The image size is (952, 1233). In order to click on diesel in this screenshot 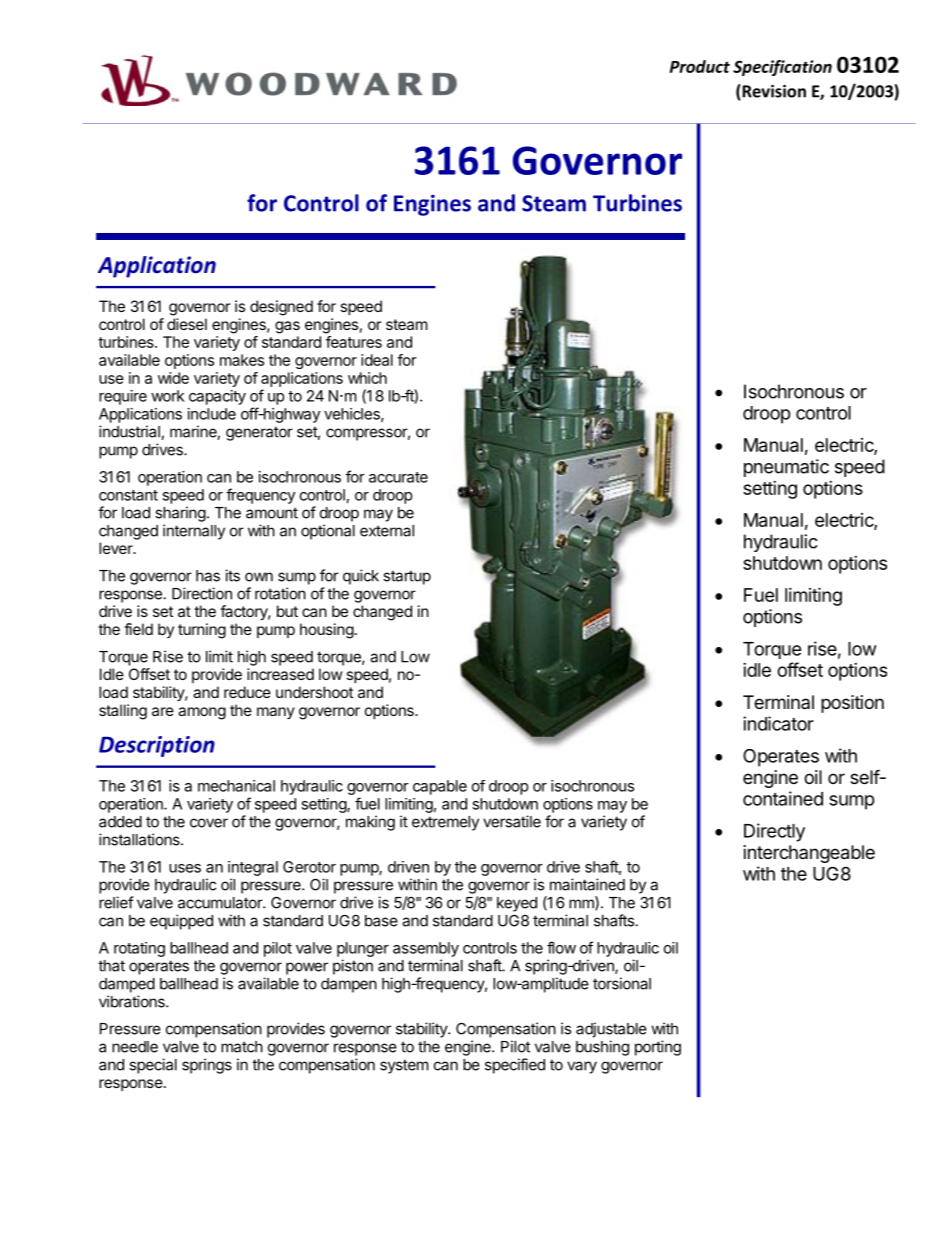, I will do `click(187, 324)`.
